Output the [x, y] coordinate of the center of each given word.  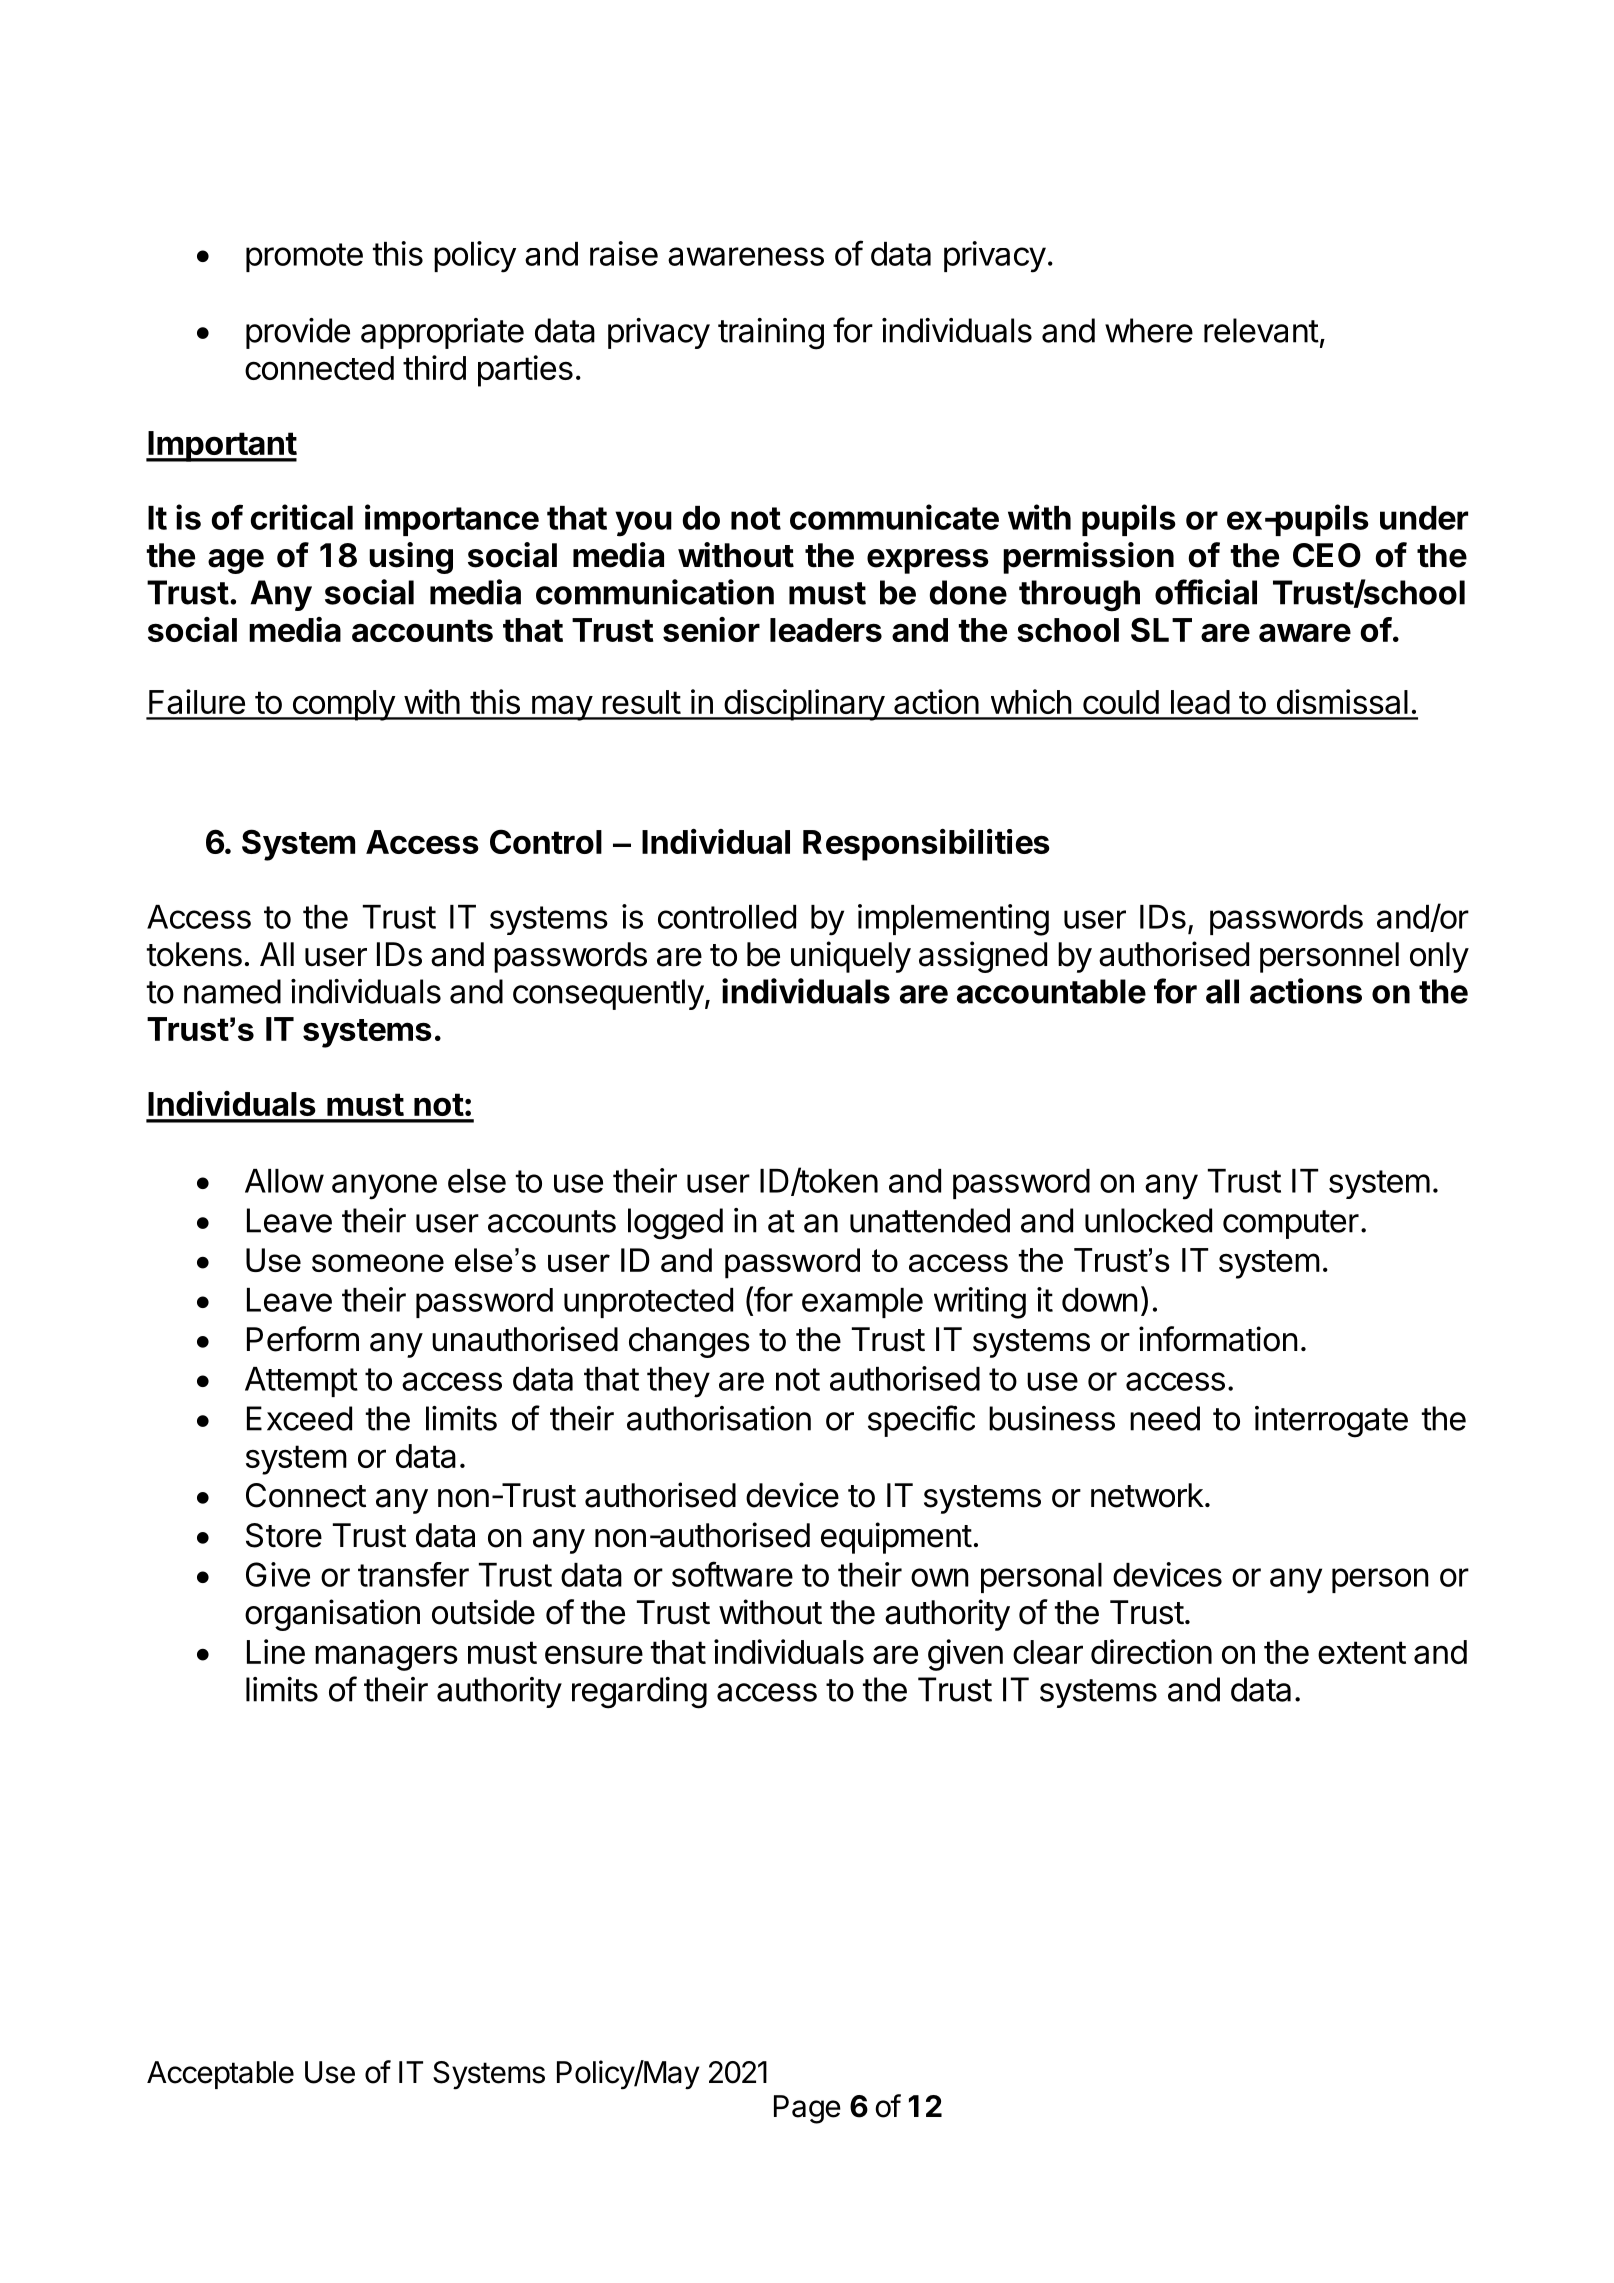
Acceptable [220, 2075]
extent [1362, 1652]
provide [298, 333]
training [771, 334]
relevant [1261, 330]
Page [807, 2109]
